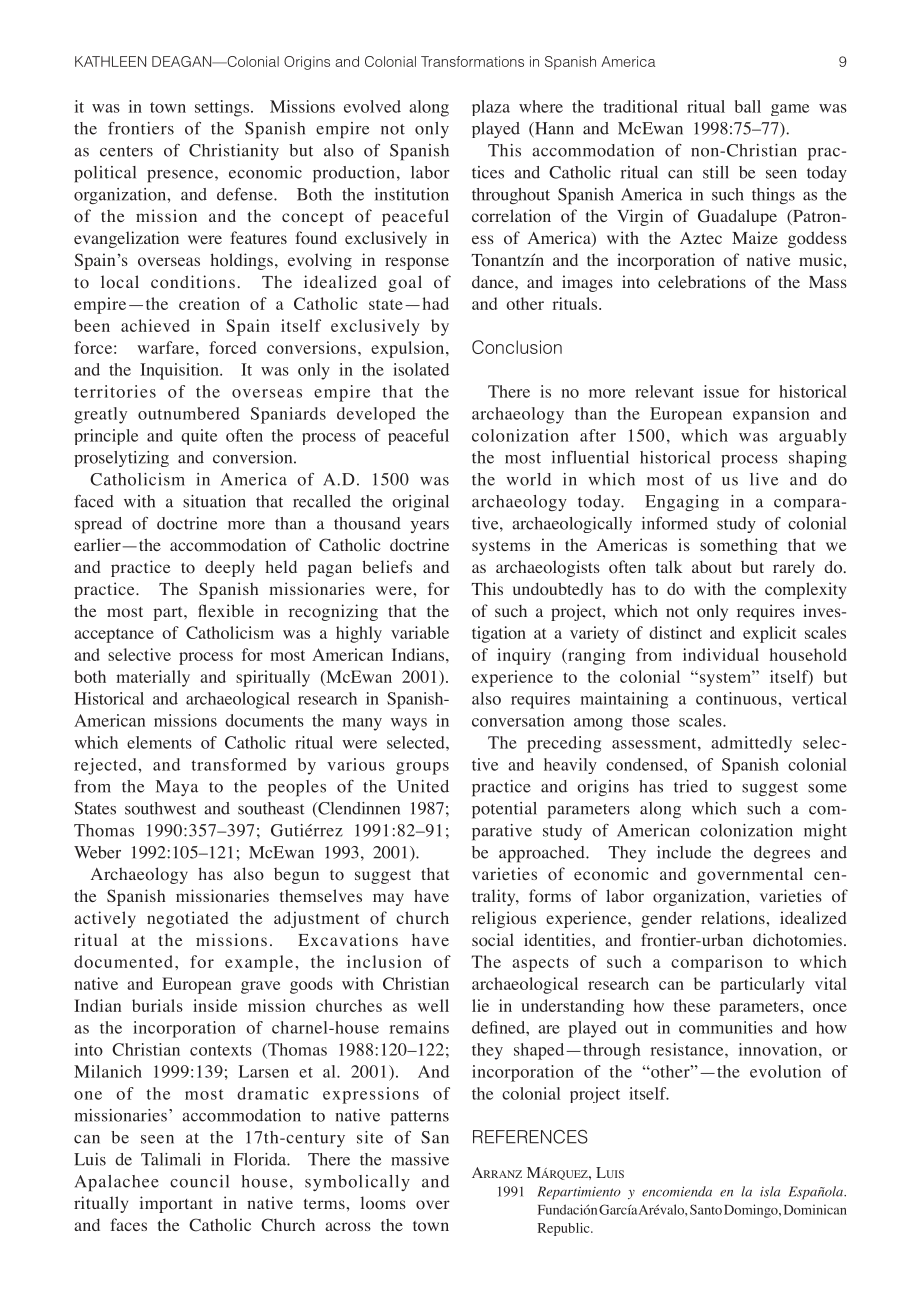  Describe the element at coordinates (176, 1204) in the screenshot. I see `important` at that location.
